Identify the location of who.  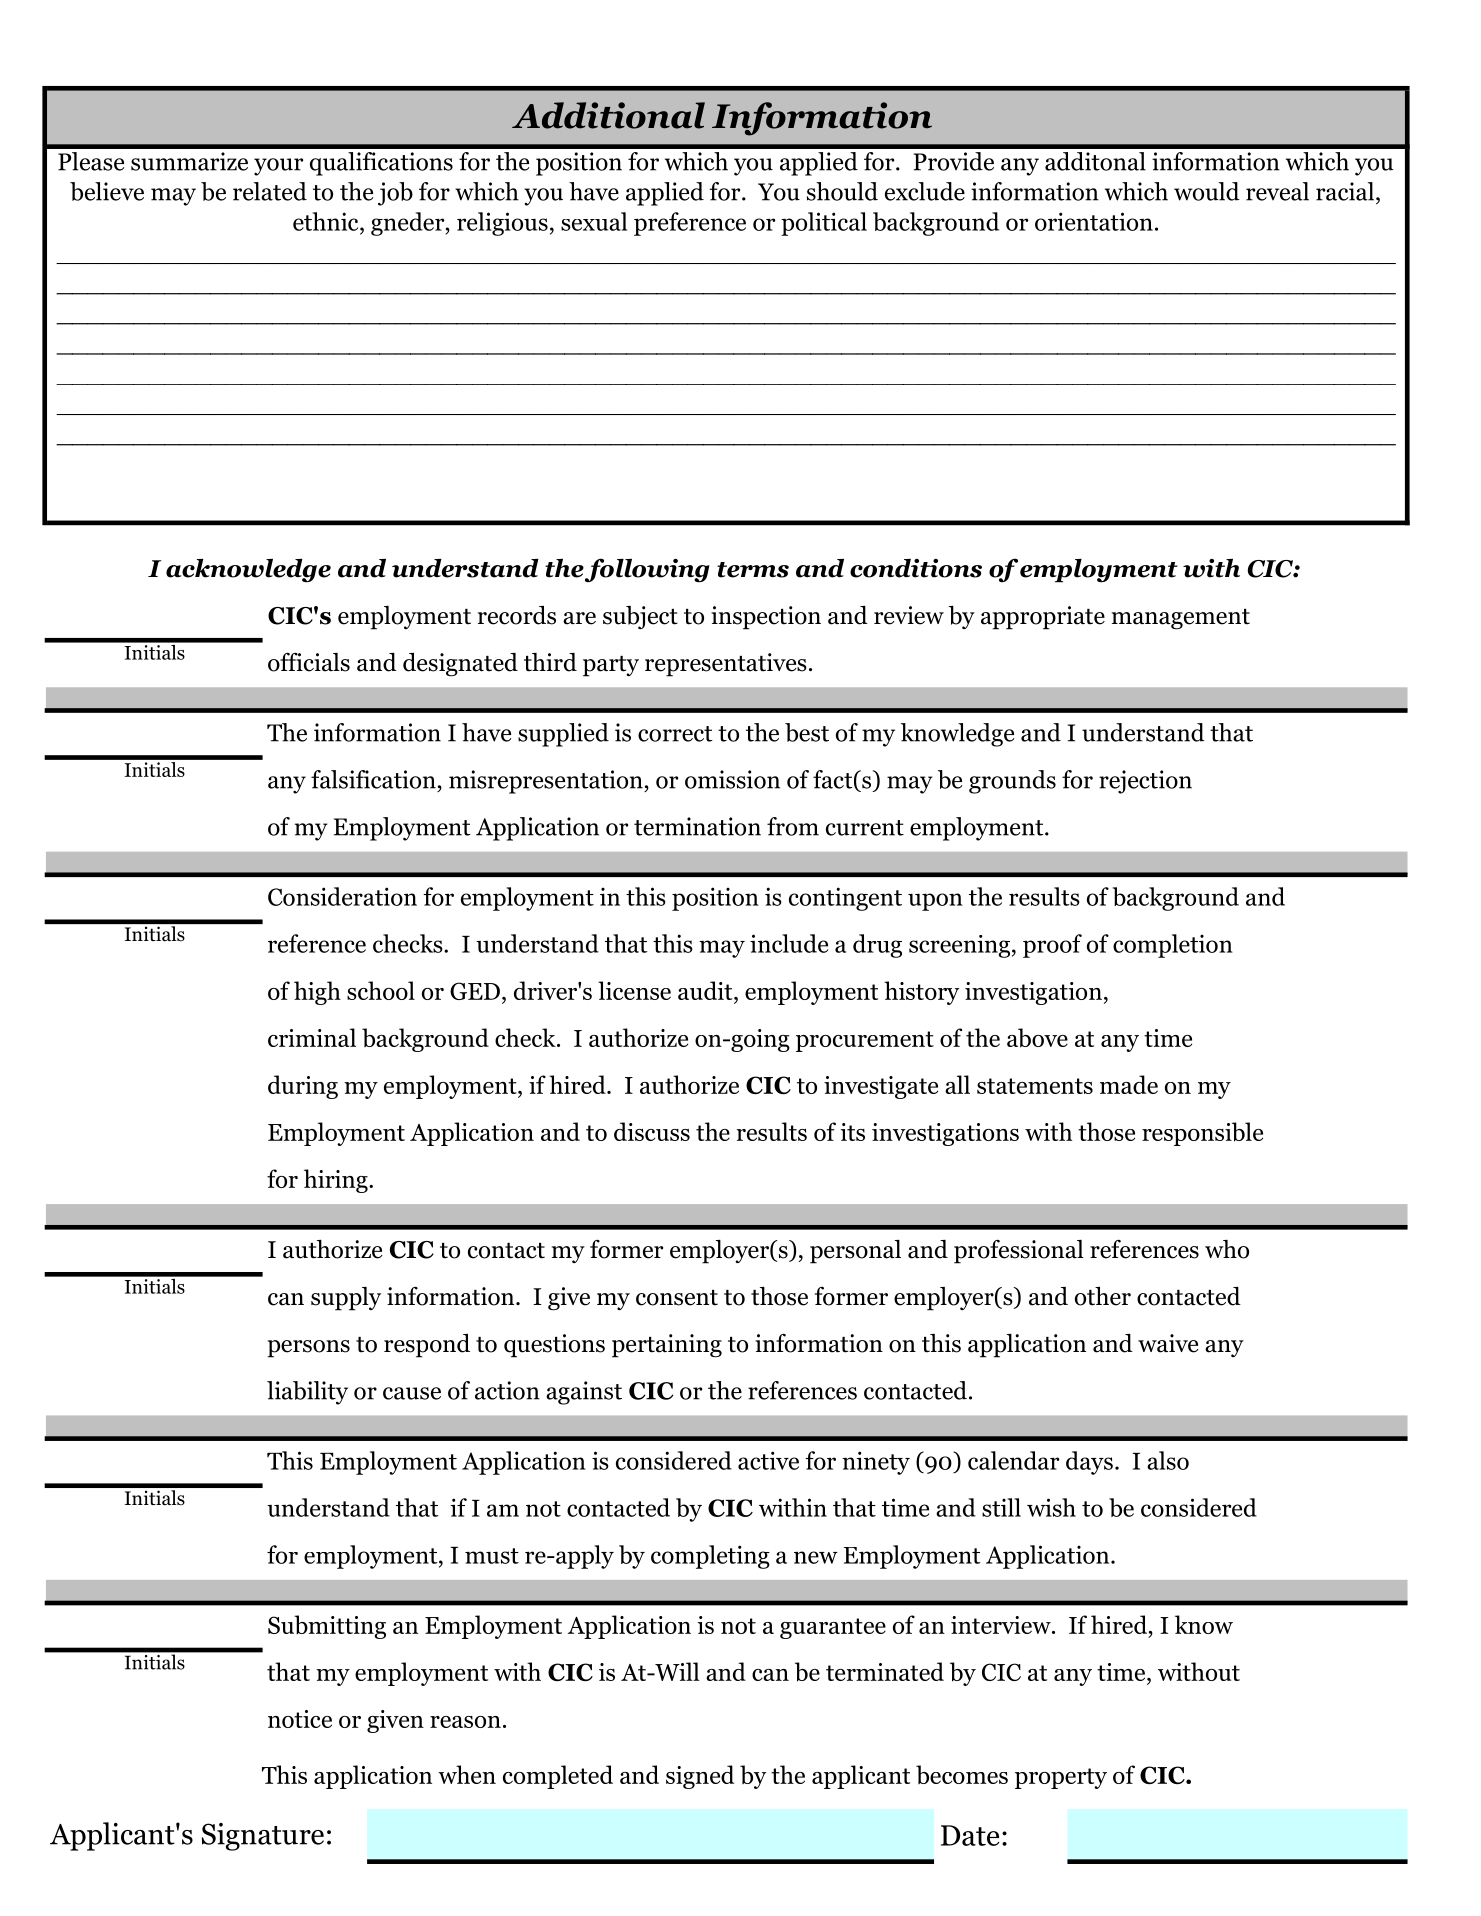
(1227, 1249).
